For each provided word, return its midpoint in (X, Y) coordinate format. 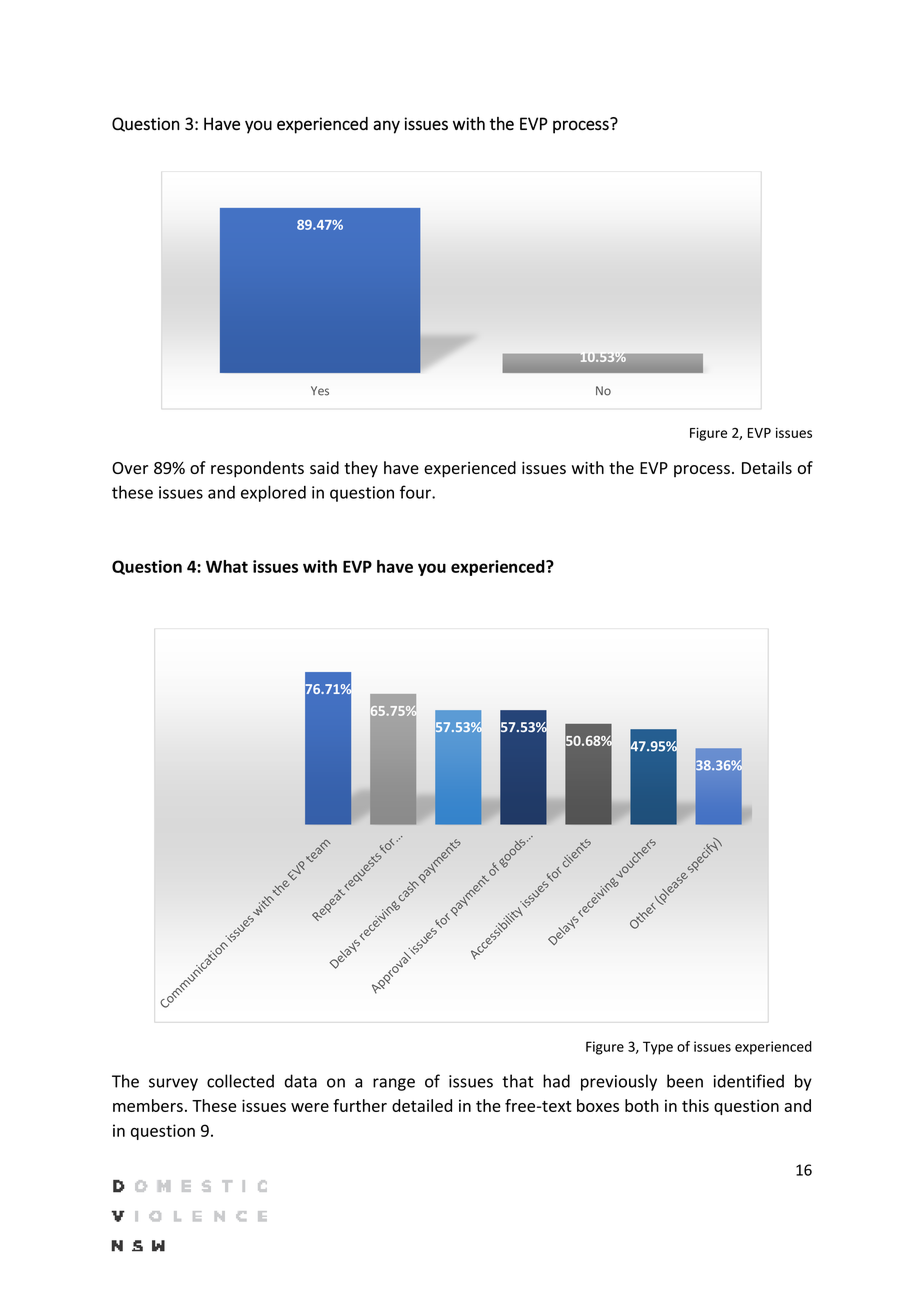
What (227, 566)
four (416, 492)
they (361, 469)
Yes (320, 391)
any (386, 127)
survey (173, 1084)
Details (767, 467)
